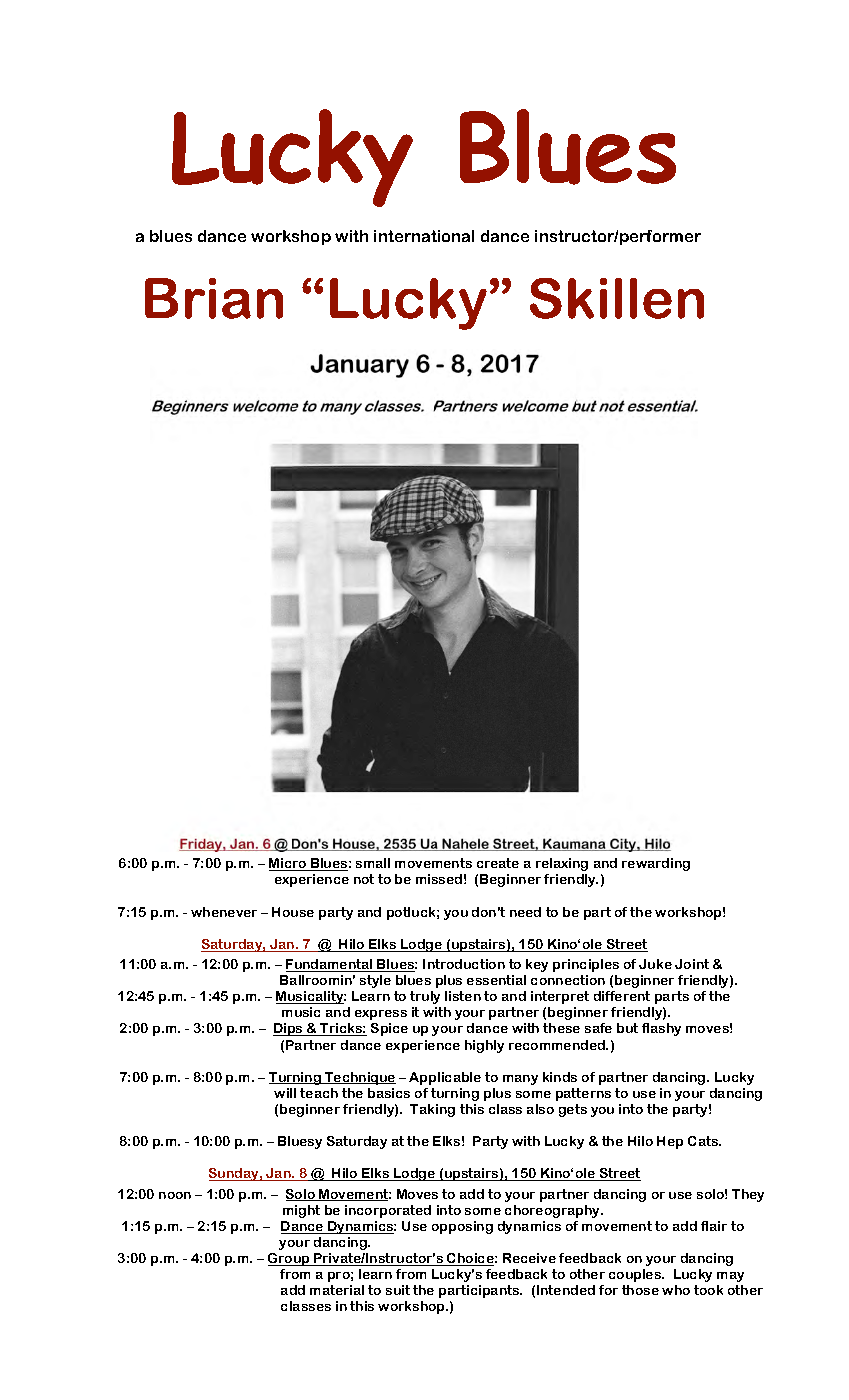  What do you see at coordinates (424, 236) in the document?
I see `international` at bounding box center [424, 236].
